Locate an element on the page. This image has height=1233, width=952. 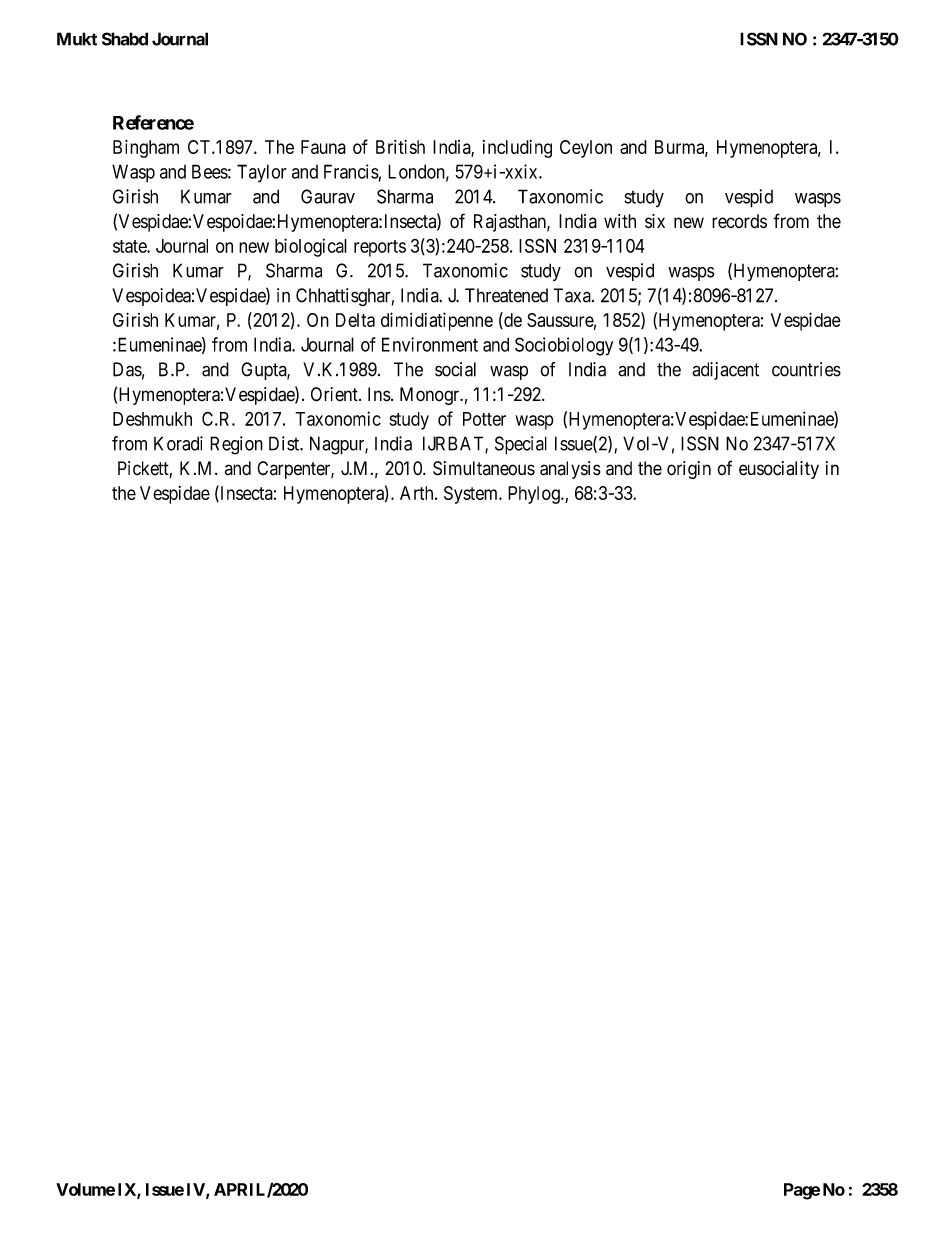
records is located at coordinates (739, 221).
